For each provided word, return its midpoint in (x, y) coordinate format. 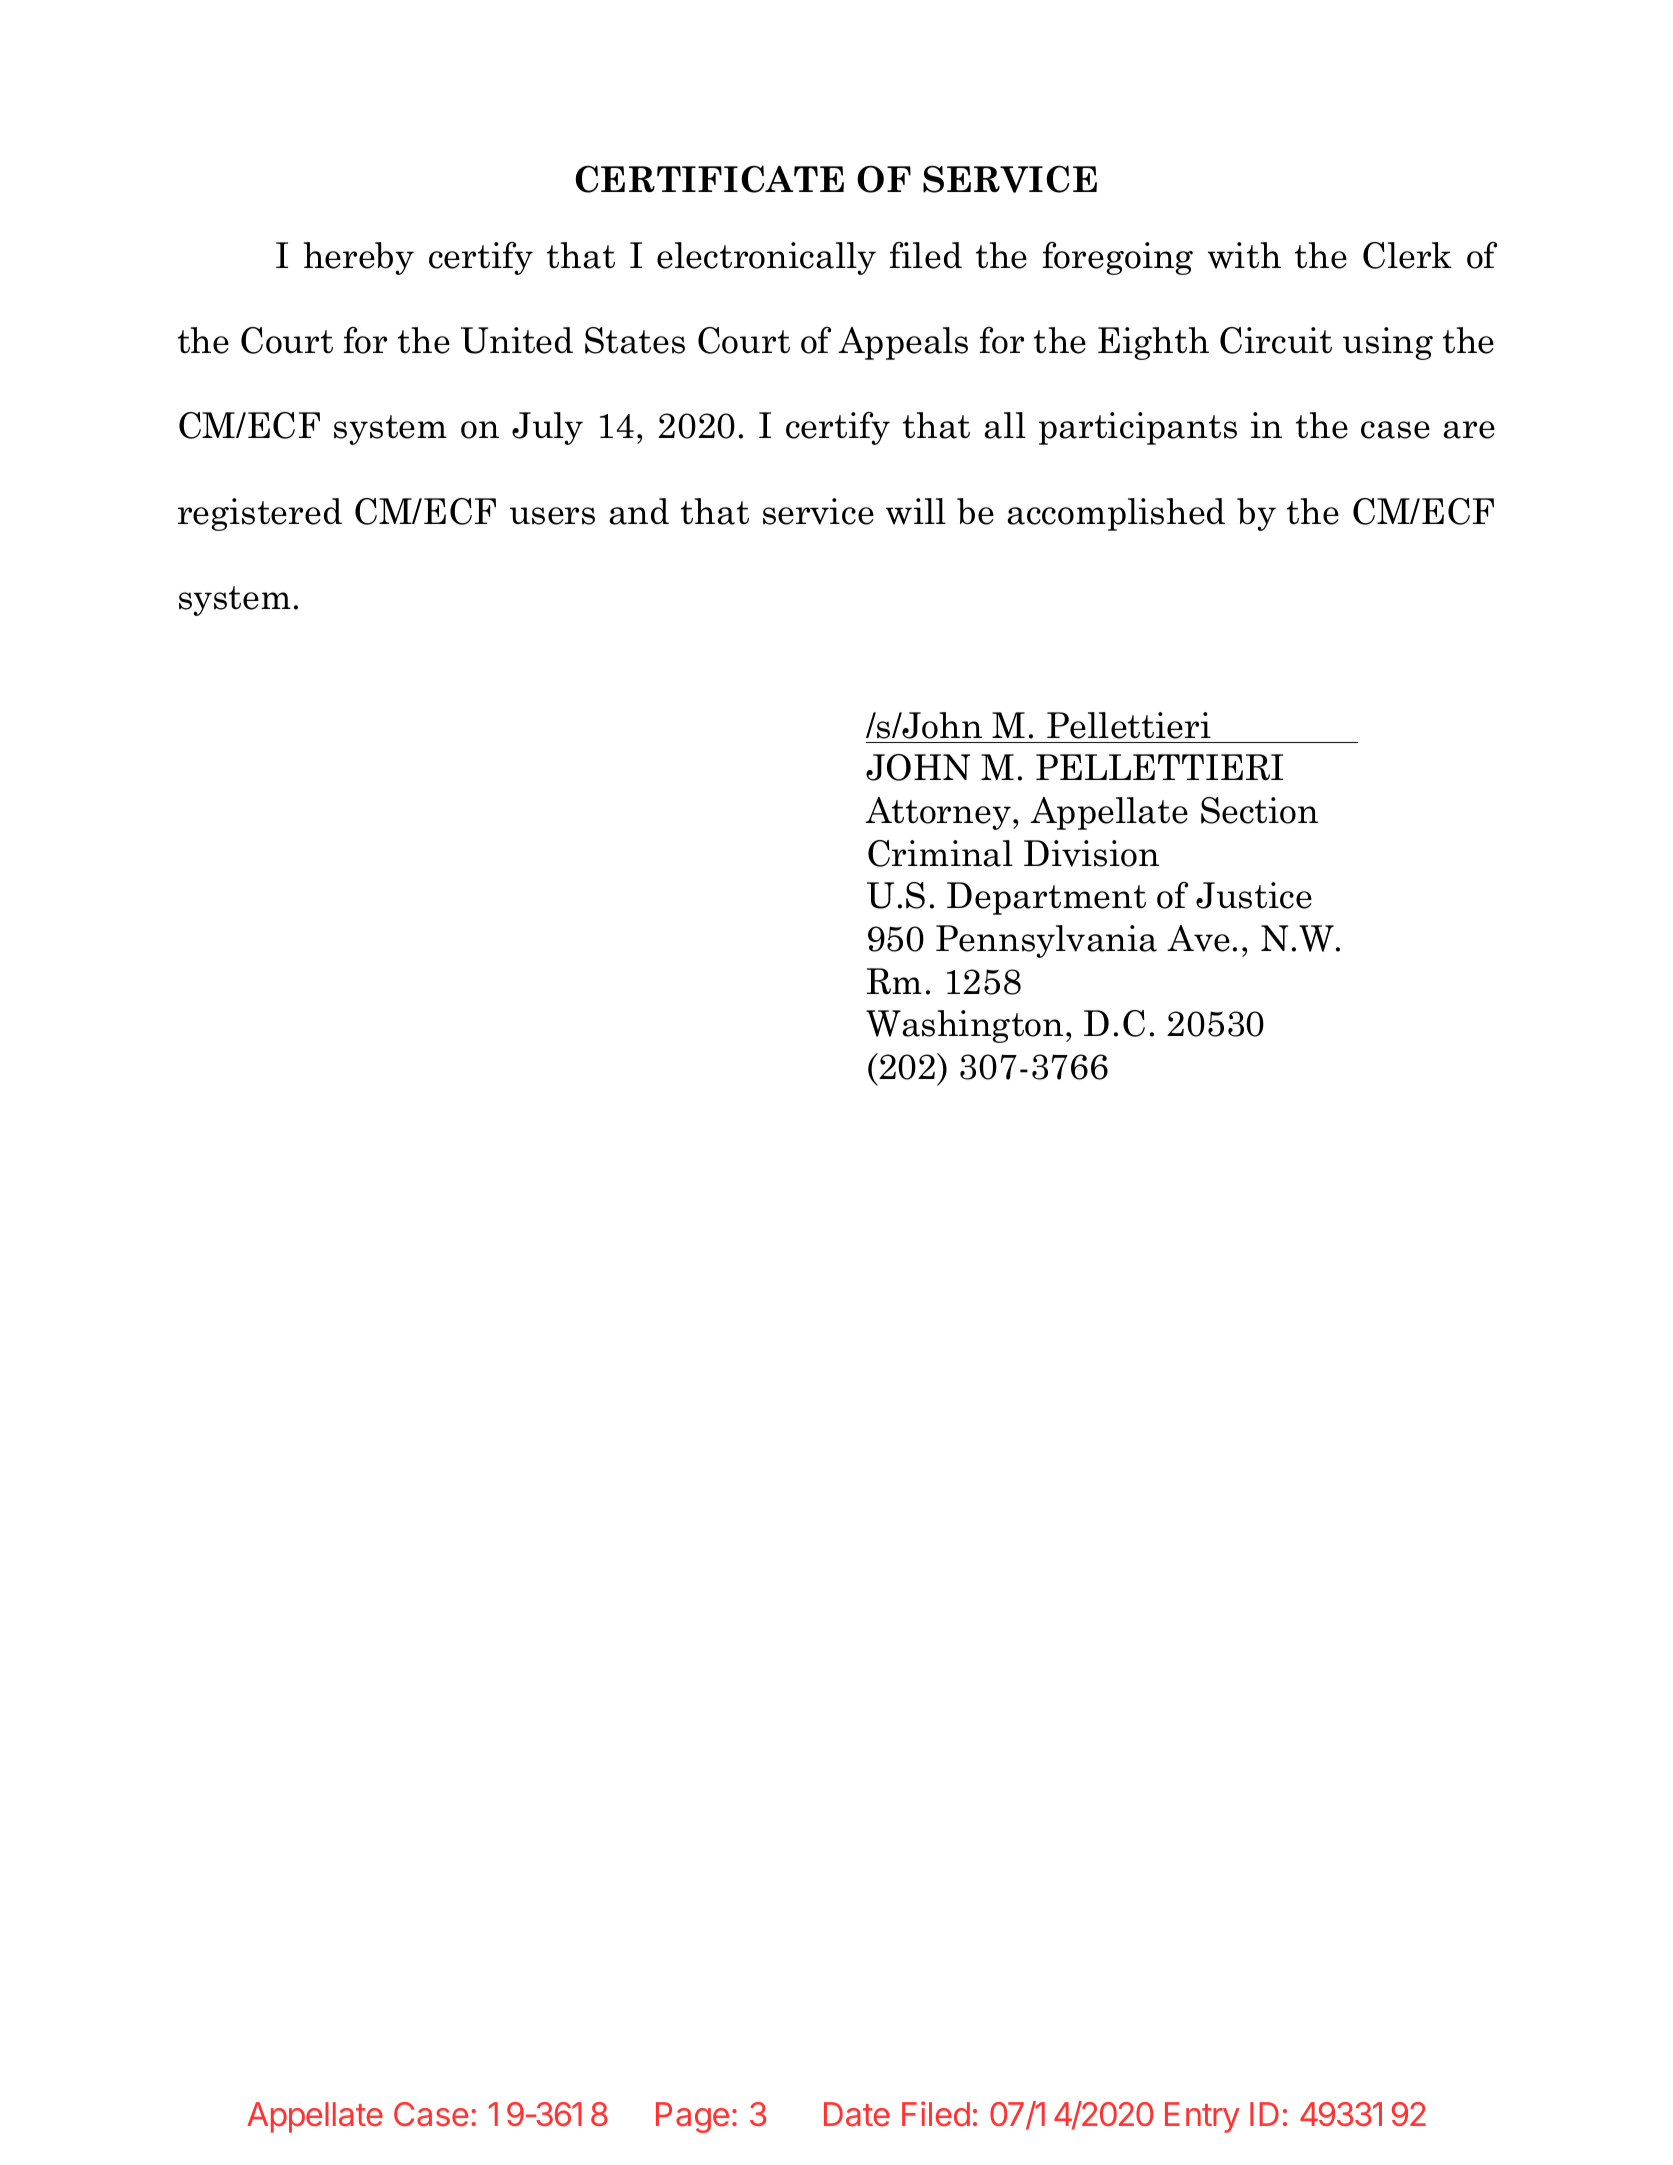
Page (692, 2117)
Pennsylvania (1046, 941)
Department (1046, 898)
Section (1259, 810)
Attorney (938, 813)
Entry (1202, 2117)
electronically (766, 258)
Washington (964, 1026)
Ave (1198, 938)
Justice (1254, 895)
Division (1091, 853)
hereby (359, 258)
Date (857, 2114)
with (1244, 255)
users (552, 516)
